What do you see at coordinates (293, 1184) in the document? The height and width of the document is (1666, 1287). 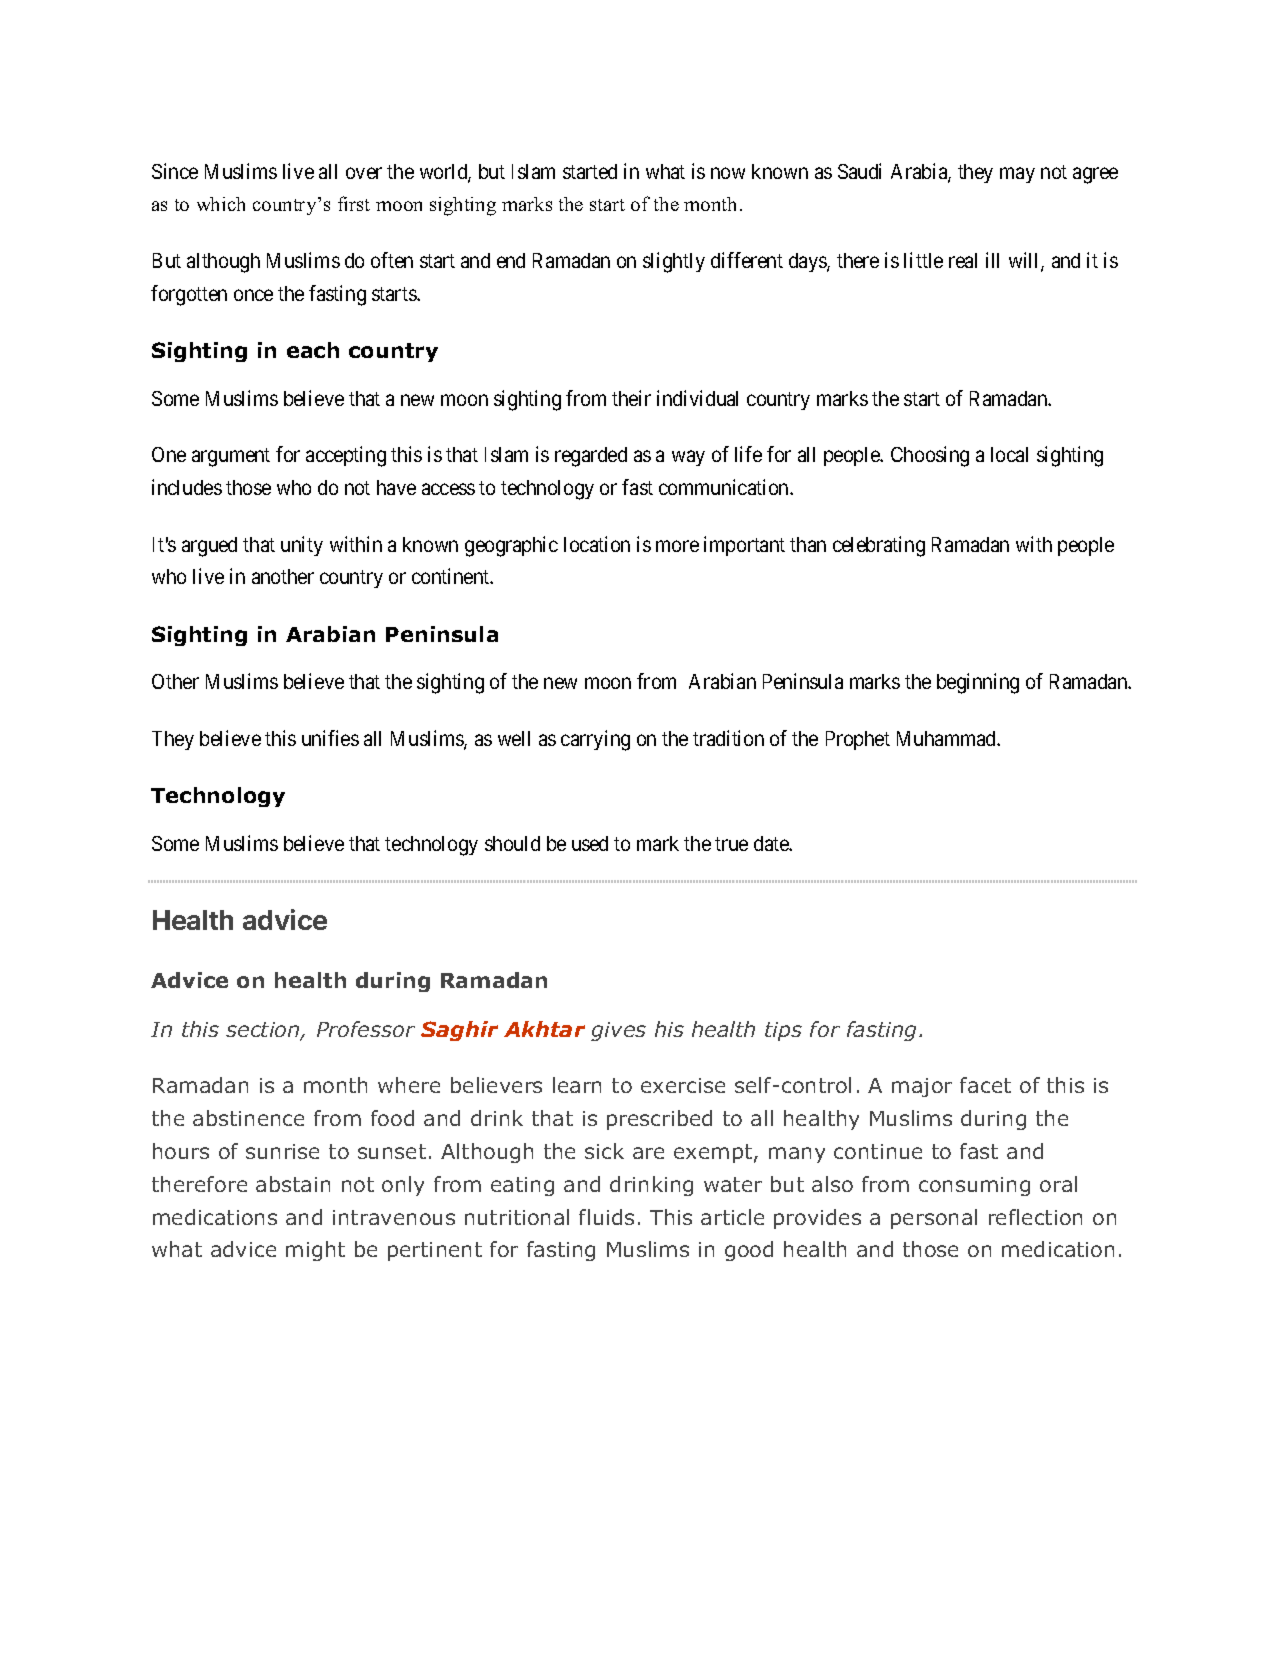 I see `abstain` at bounding box center [293, 1184].
